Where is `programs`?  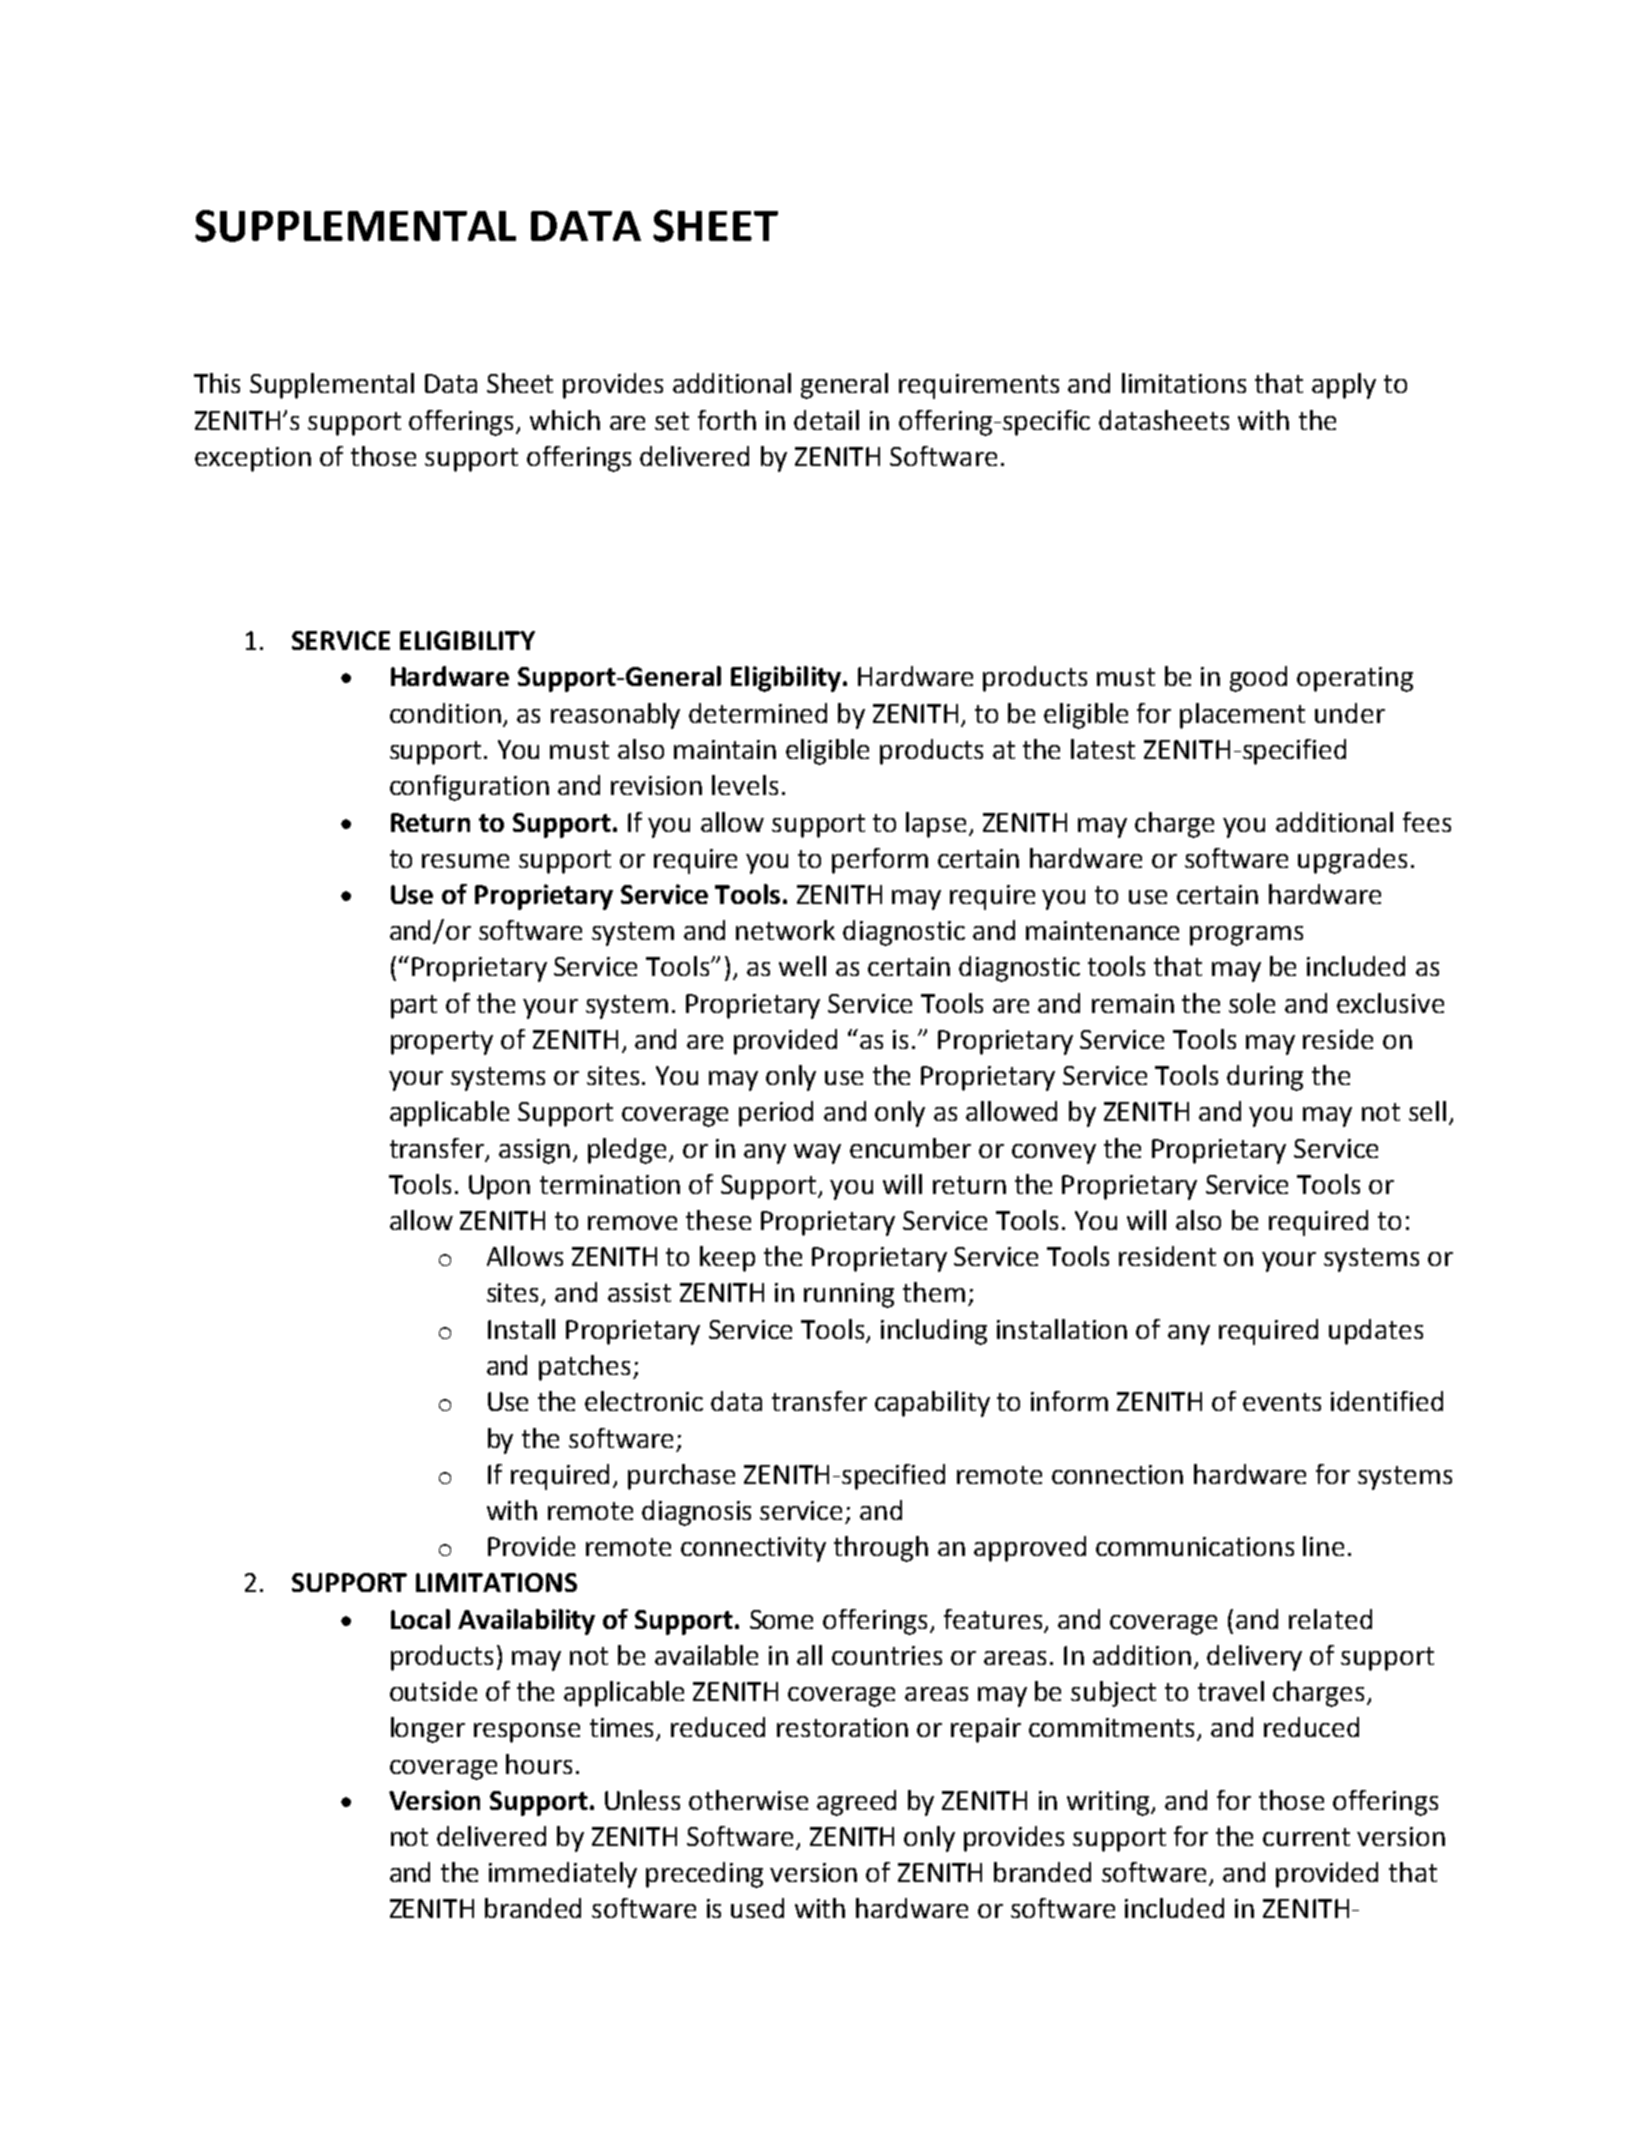
programs is located at coordinates (1246, 936).
